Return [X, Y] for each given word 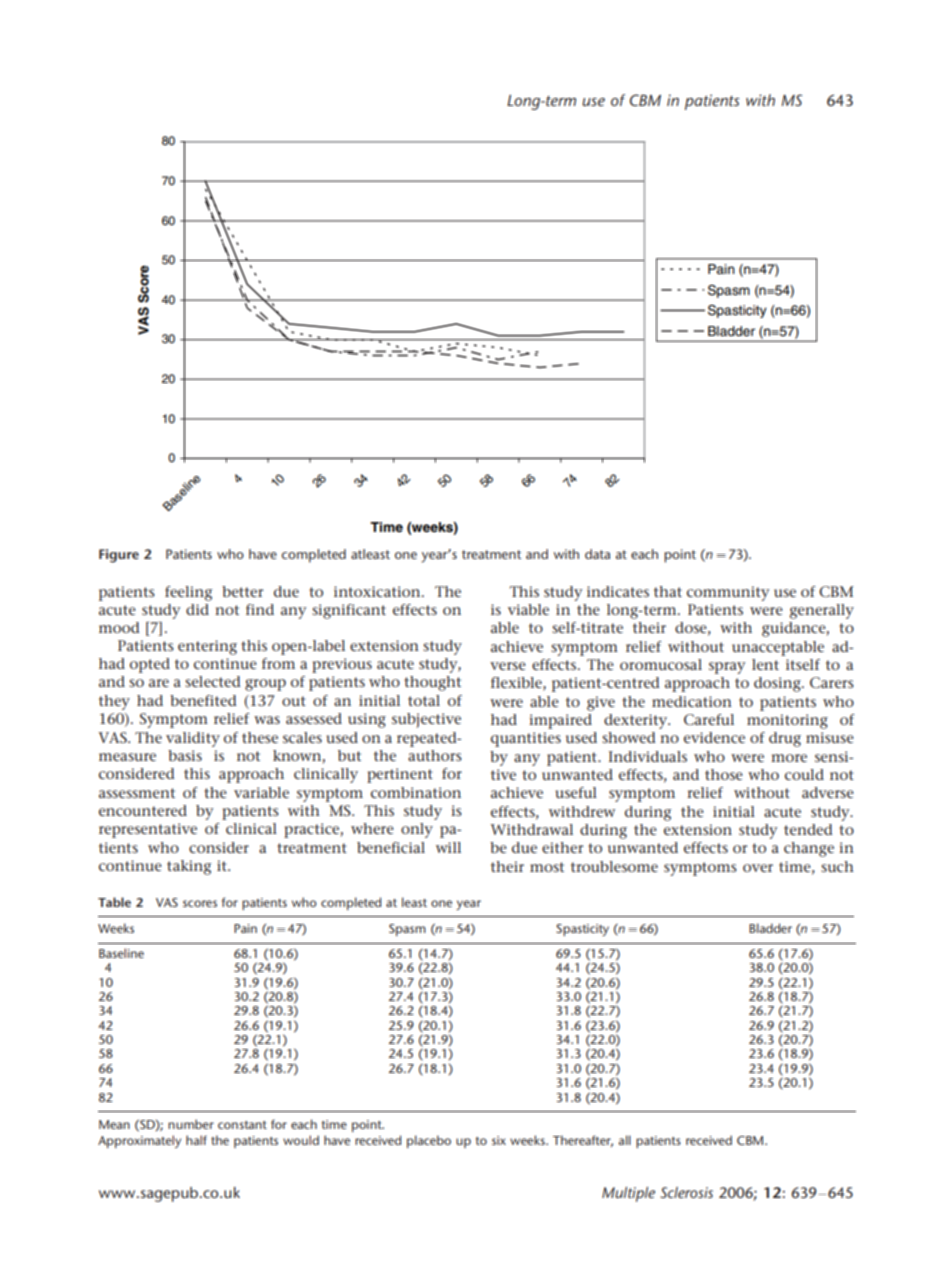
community [728, 593]
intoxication [378, 591]
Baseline [121, 953]
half [196, 1140]
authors [435, 755]
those [724, 774]
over [758, 868]
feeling [189, 593]
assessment [137, 793]
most [547, 867]
